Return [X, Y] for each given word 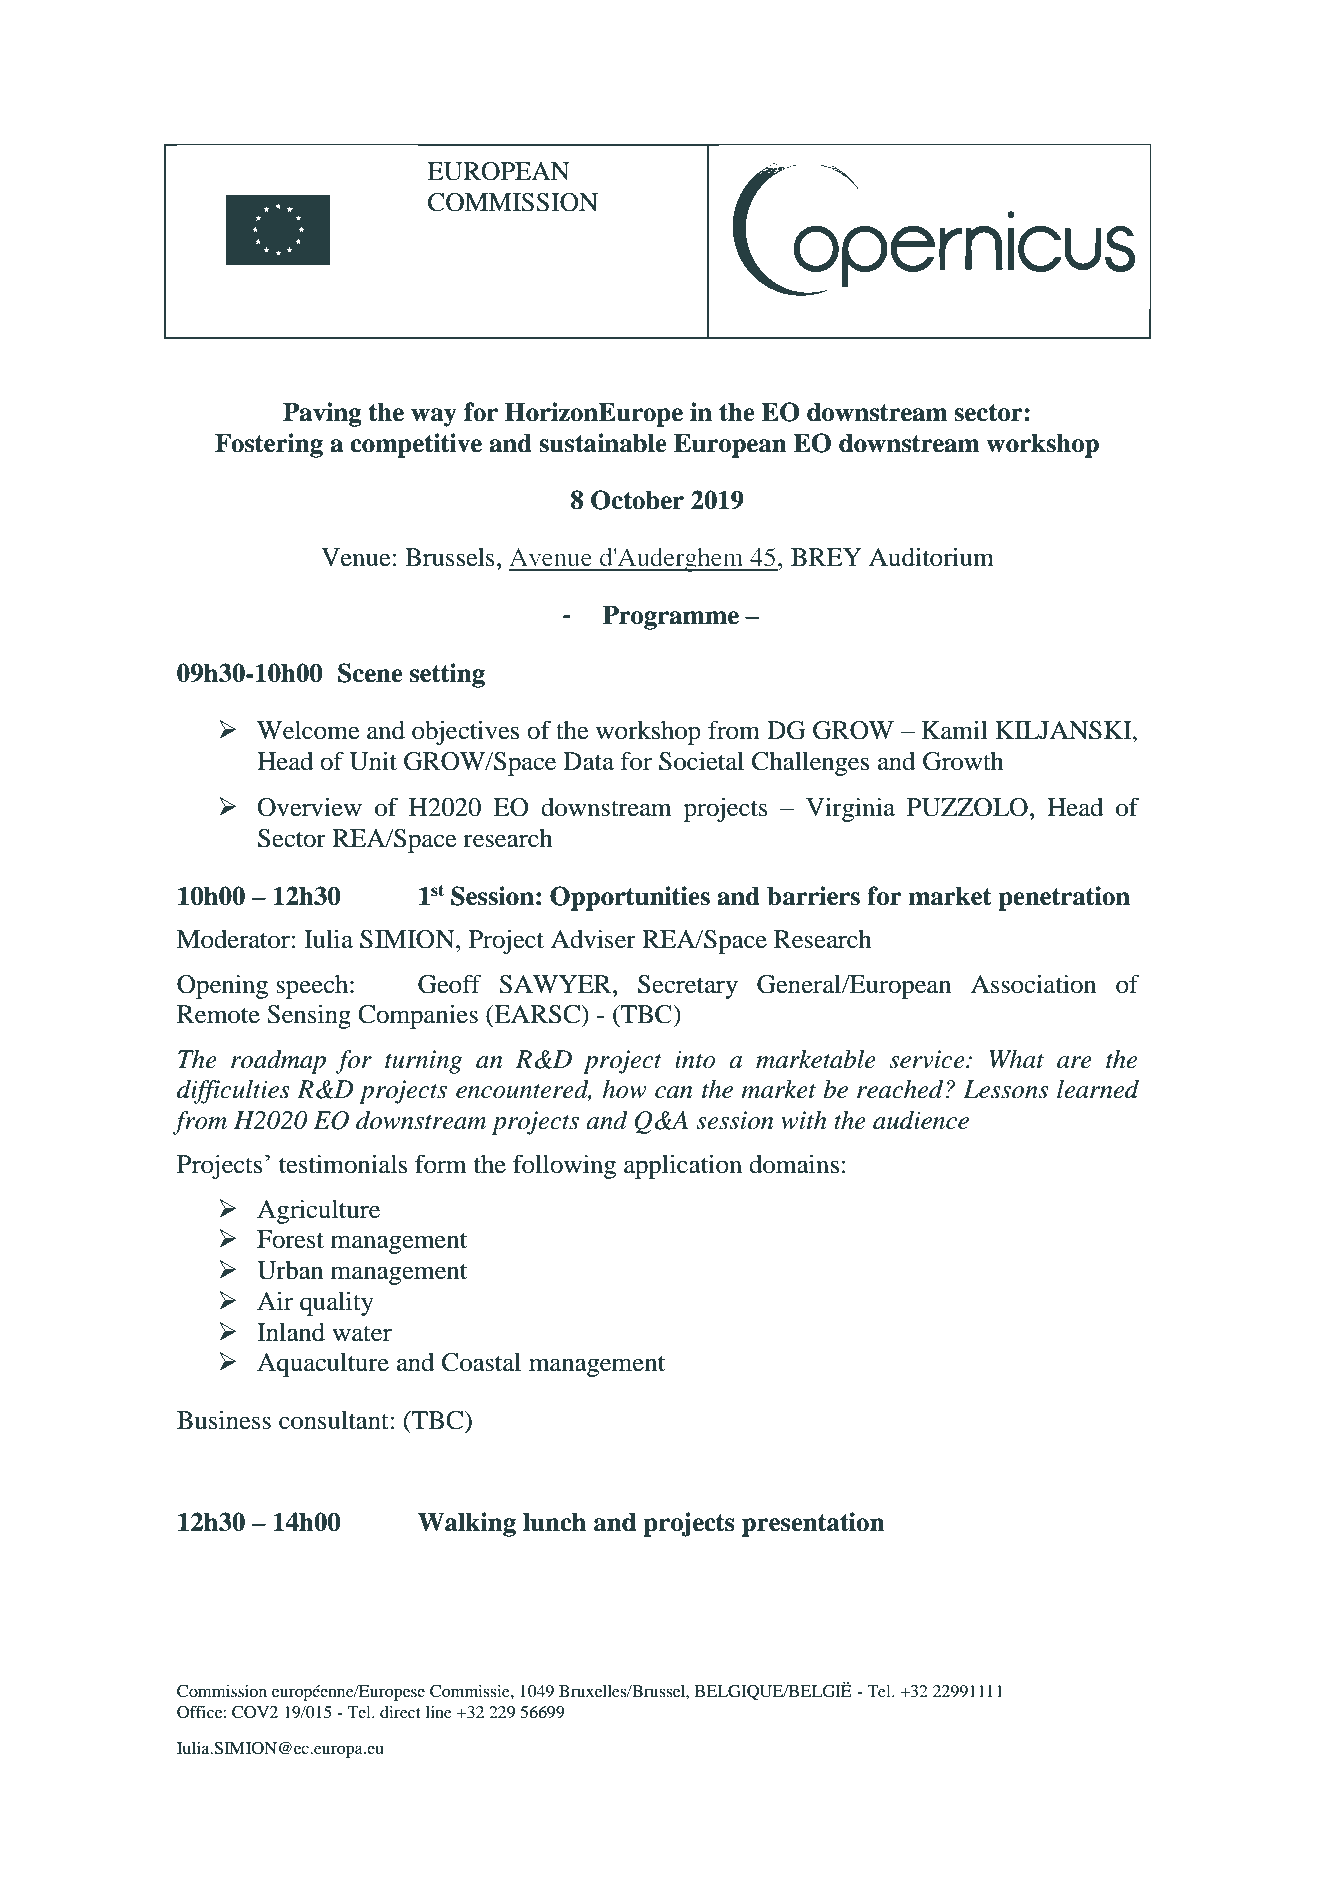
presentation [813, 1524]
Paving [322, 414]
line [439, 1712]
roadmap [278, 1062]
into [695, 1059]
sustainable [603, 443]
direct [400, 1712]
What [1016, 1059]
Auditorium [931, 557]
